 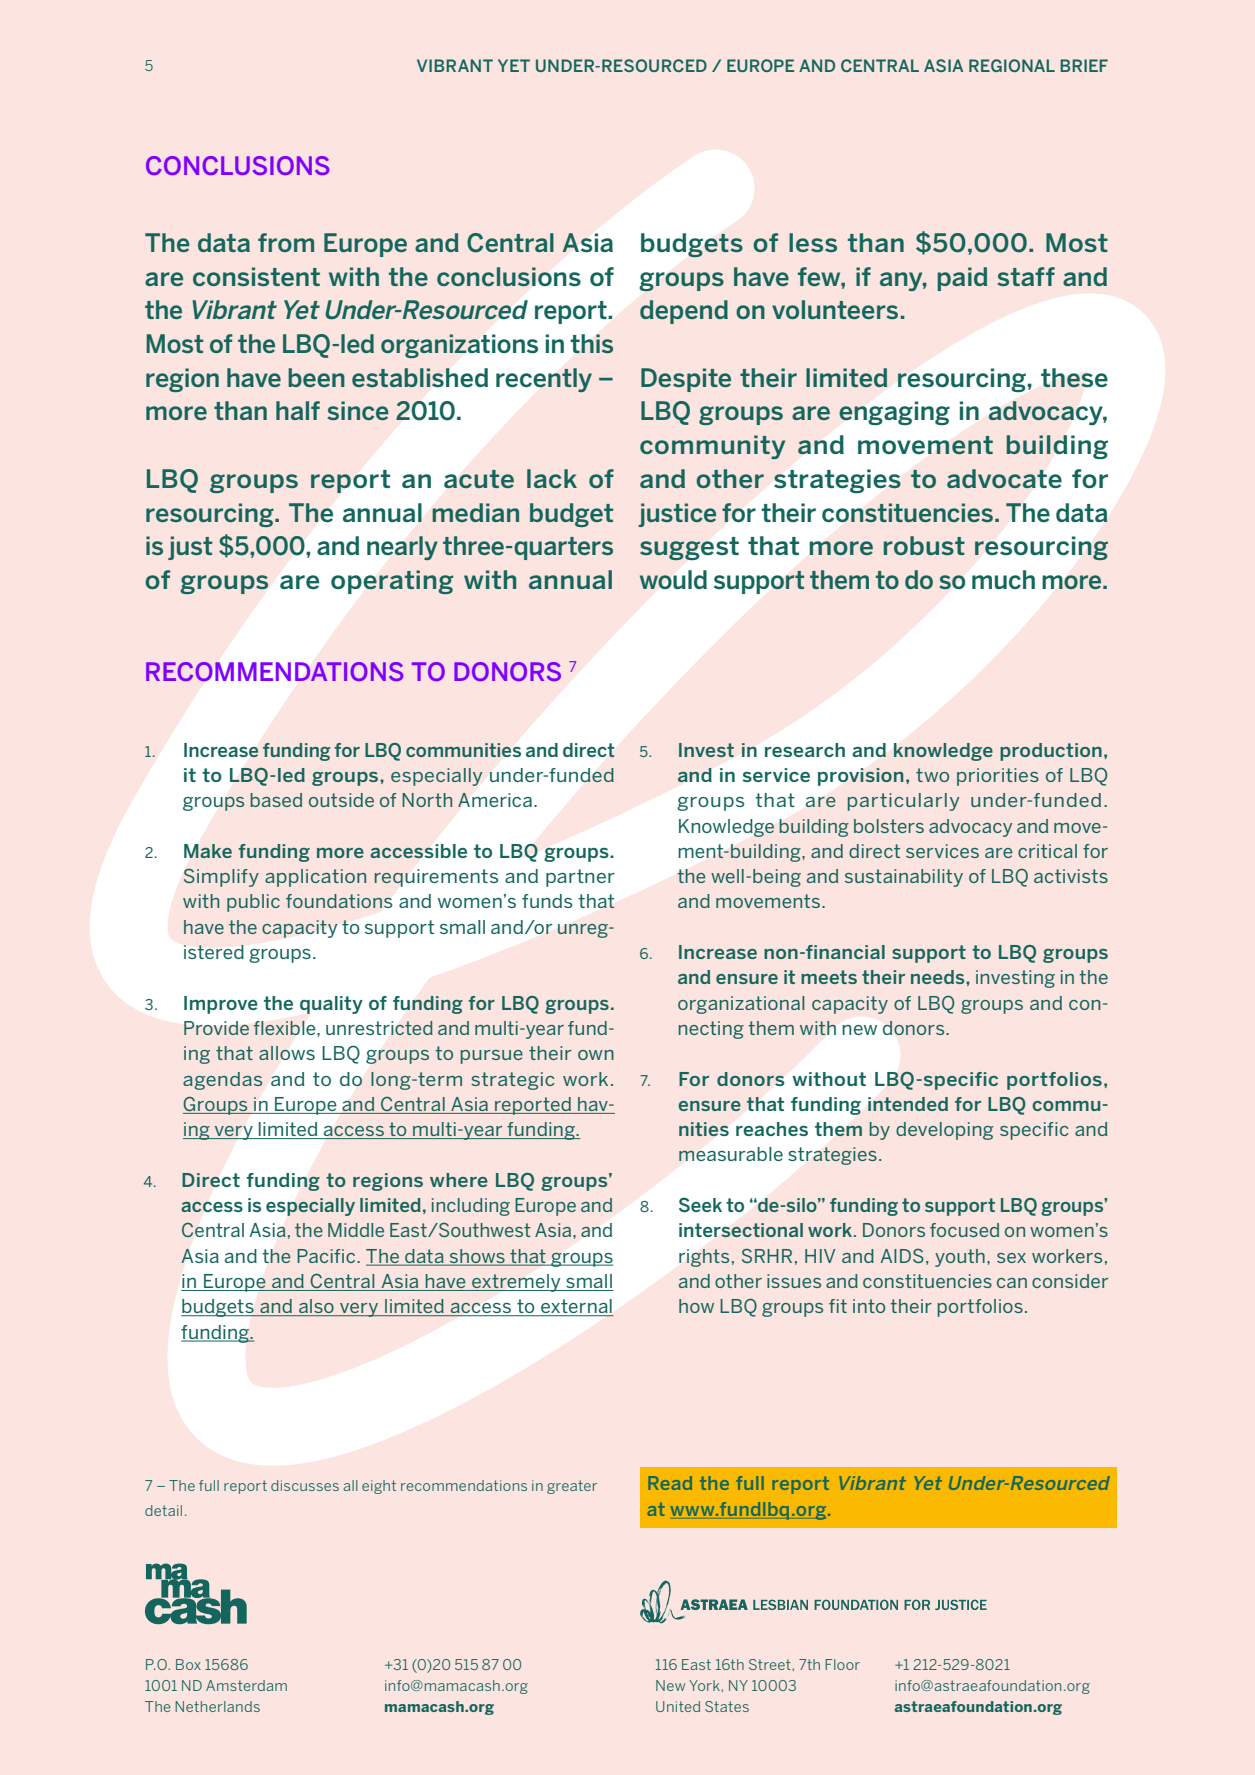 I want to click on depend, so click(x=684, y=312).
